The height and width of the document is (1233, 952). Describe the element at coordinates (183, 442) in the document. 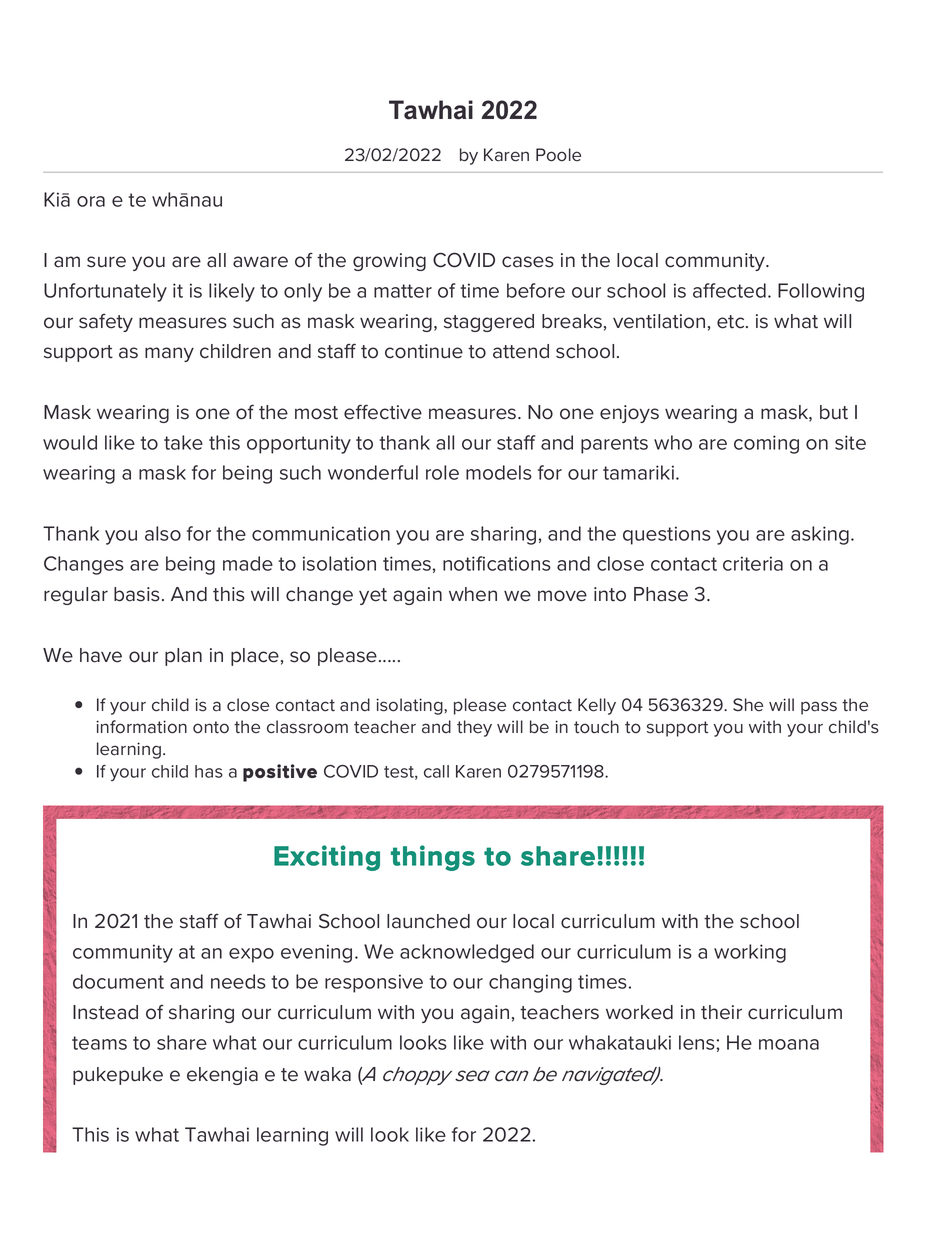

I see `take` at that location.
